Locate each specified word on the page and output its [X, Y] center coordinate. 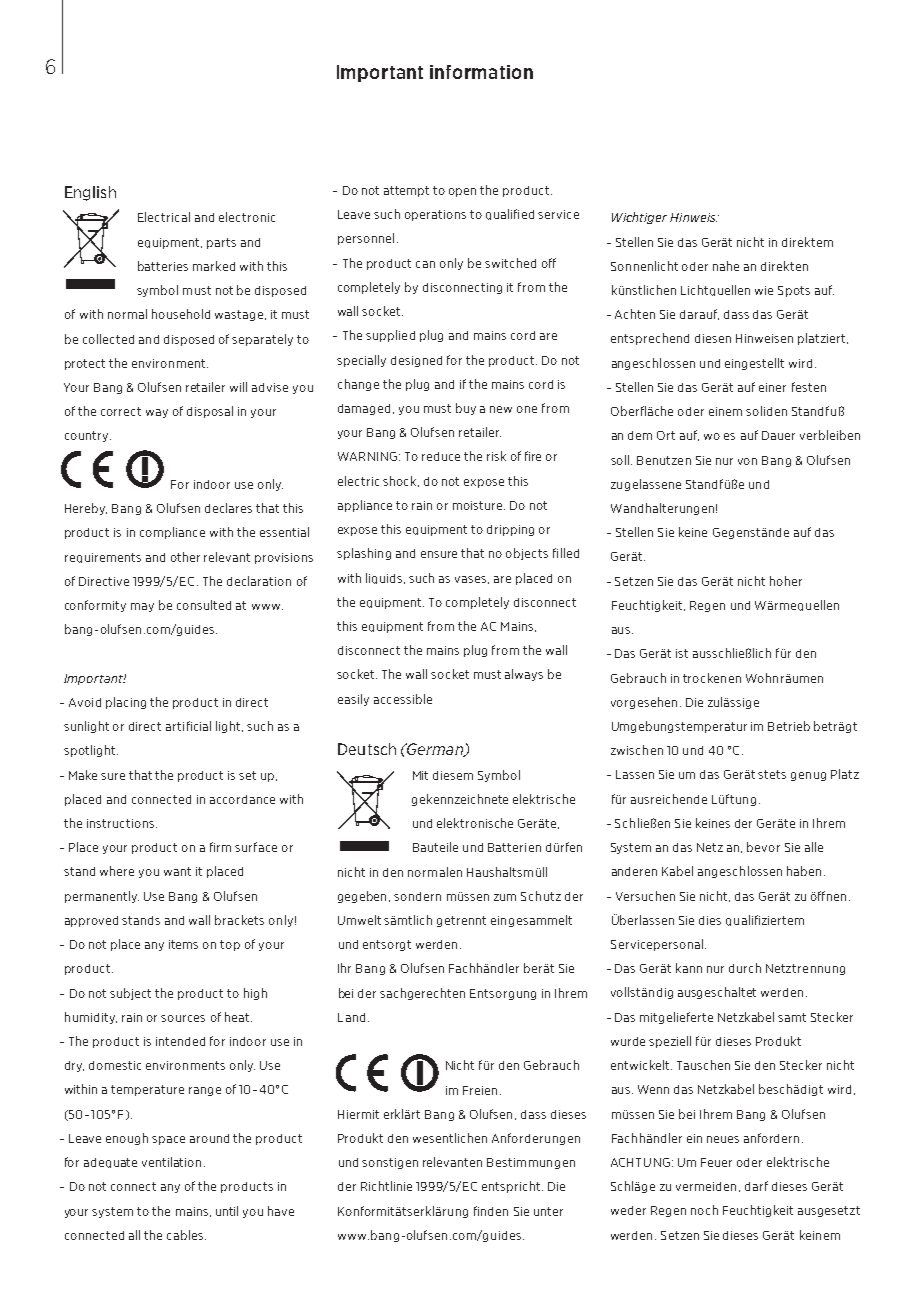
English [90, 193]
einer [772, 387]
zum [505, 897]
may [142, 607]
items [183, 944]
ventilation [171, 1162]
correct [121, 411]
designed [416, 361]
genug [808, 776]
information [481, 72]
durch [745, 968]
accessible [403, 699]
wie [764, 290]
